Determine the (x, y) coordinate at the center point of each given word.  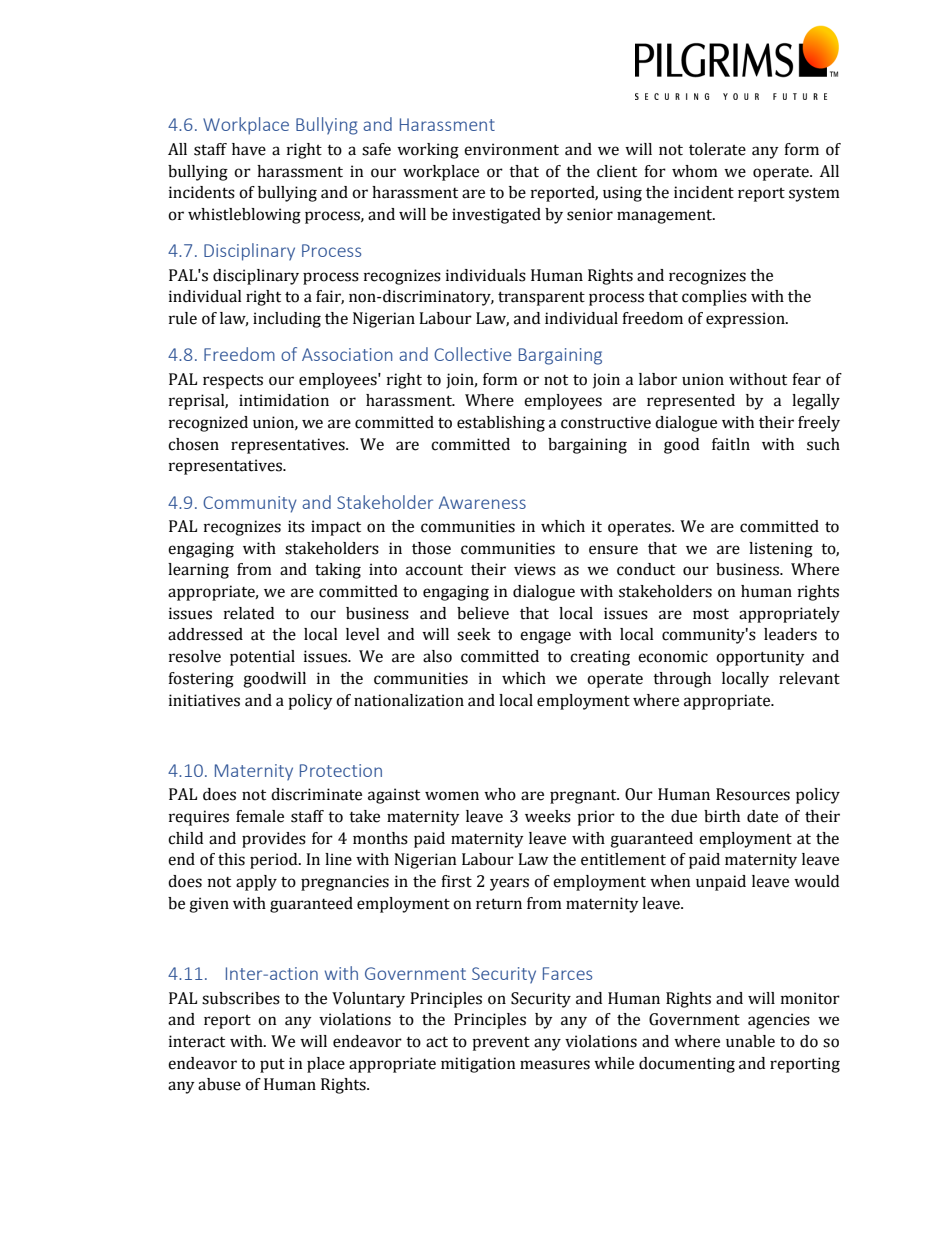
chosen (193, 444)
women (452, 796)
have (249, 149)
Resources (753, 794)
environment (511, 149)
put (272, 1066)
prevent (501, 1044)
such (823, 444)
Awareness (482, 502)
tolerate (717, 149)
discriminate (316, 794)
